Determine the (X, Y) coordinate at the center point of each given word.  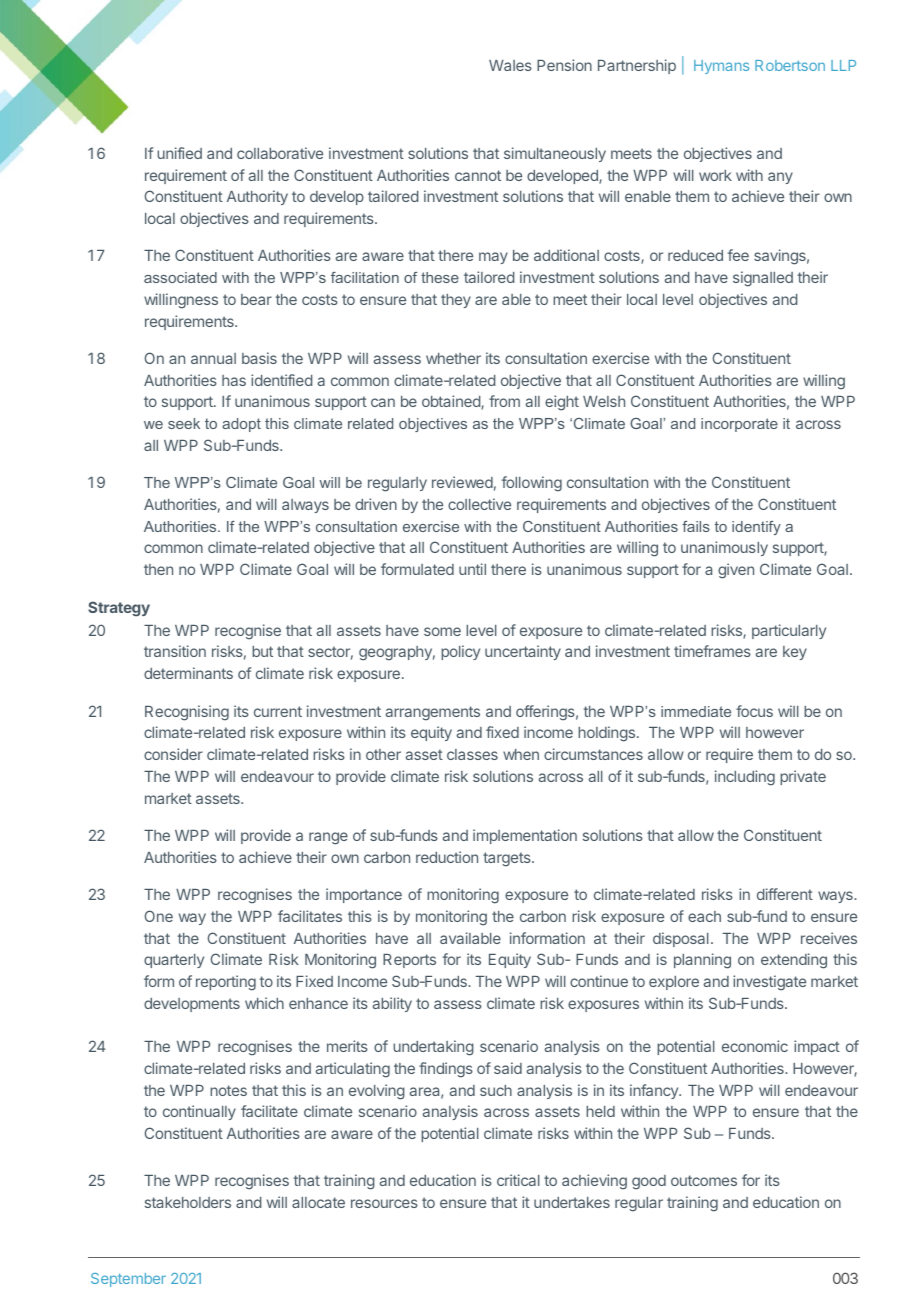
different (785, 894)
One (158, 916)
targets (508, 859)
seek (184, 423)
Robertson (790, 65)
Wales (510, 65)
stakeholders (188, 1202)
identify (756, 528)
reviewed (462, 482)
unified (179, 153)
